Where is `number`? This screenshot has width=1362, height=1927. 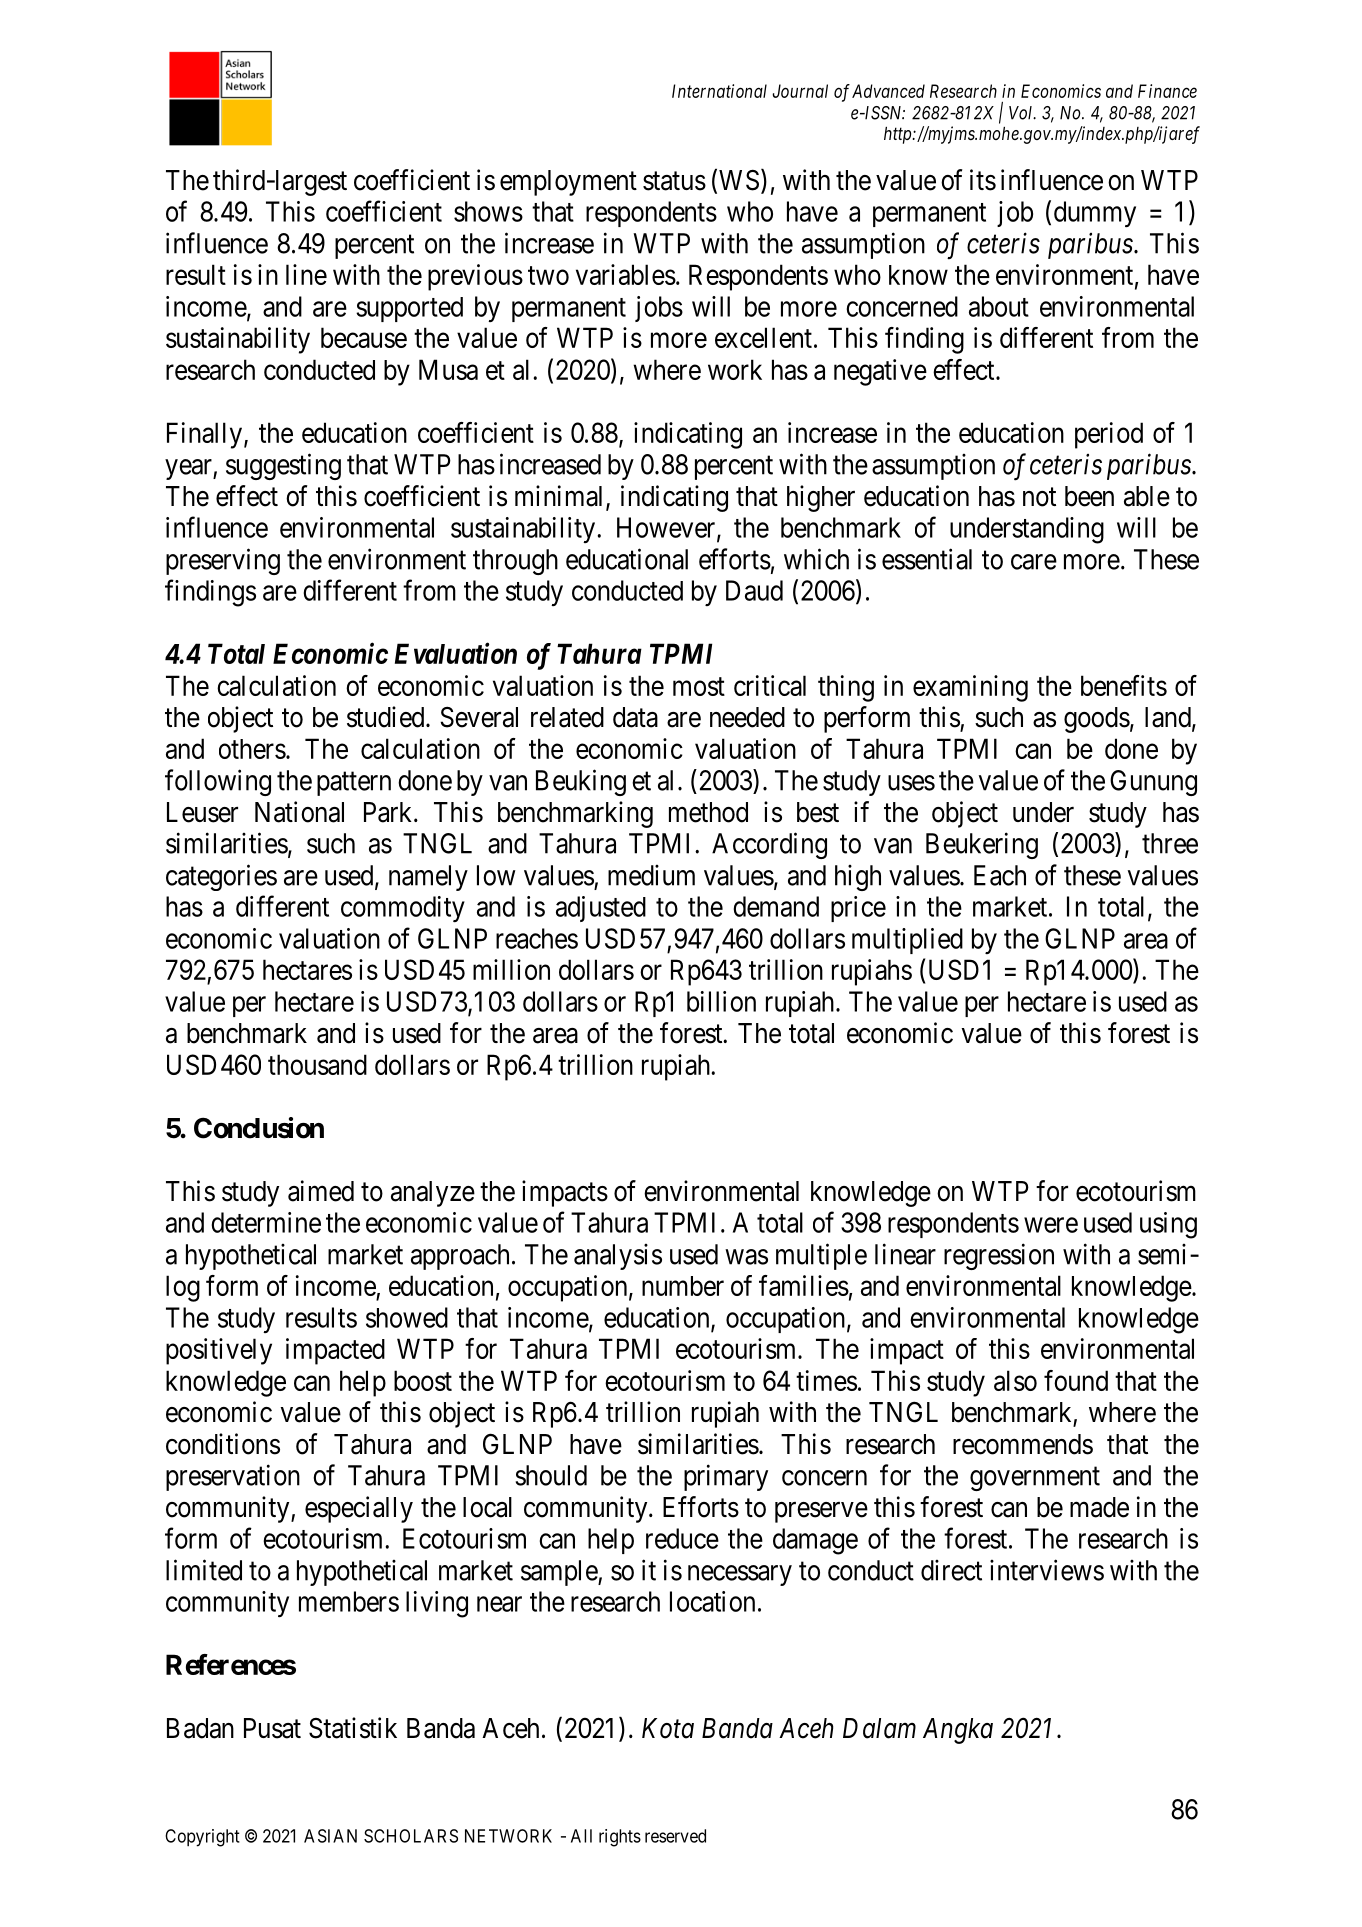
number is located at coordinates (683, 1286).
